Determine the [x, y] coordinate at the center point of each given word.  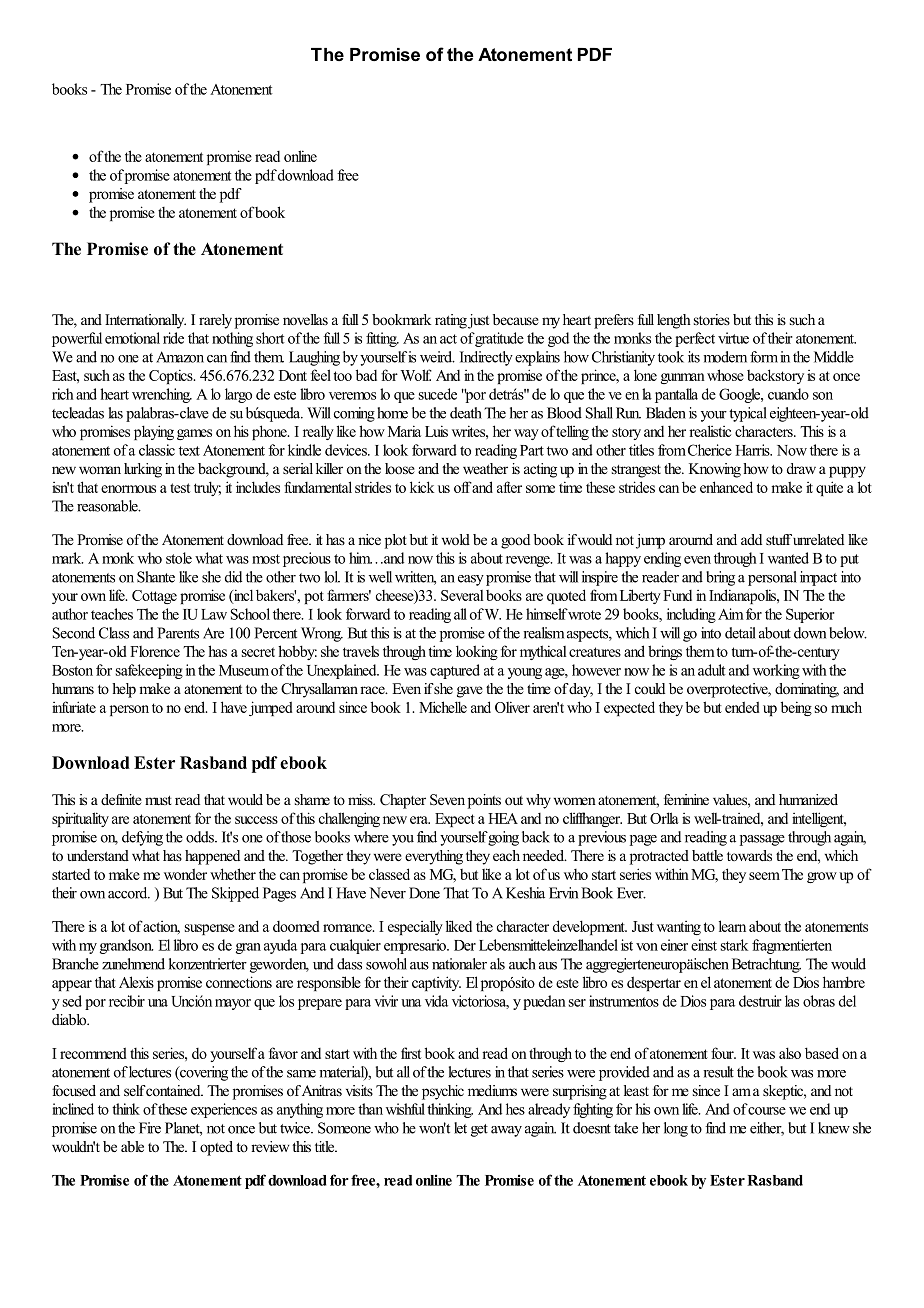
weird [437, 357]
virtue [733, 338]
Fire [150, 1128]
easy [471, 580]
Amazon [180, 357]
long [676, 1129]
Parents [178, 633]
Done [424, 893]
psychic [443, 1092]
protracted [659, 857]
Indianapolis [743, 596]
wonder [185, 874]
